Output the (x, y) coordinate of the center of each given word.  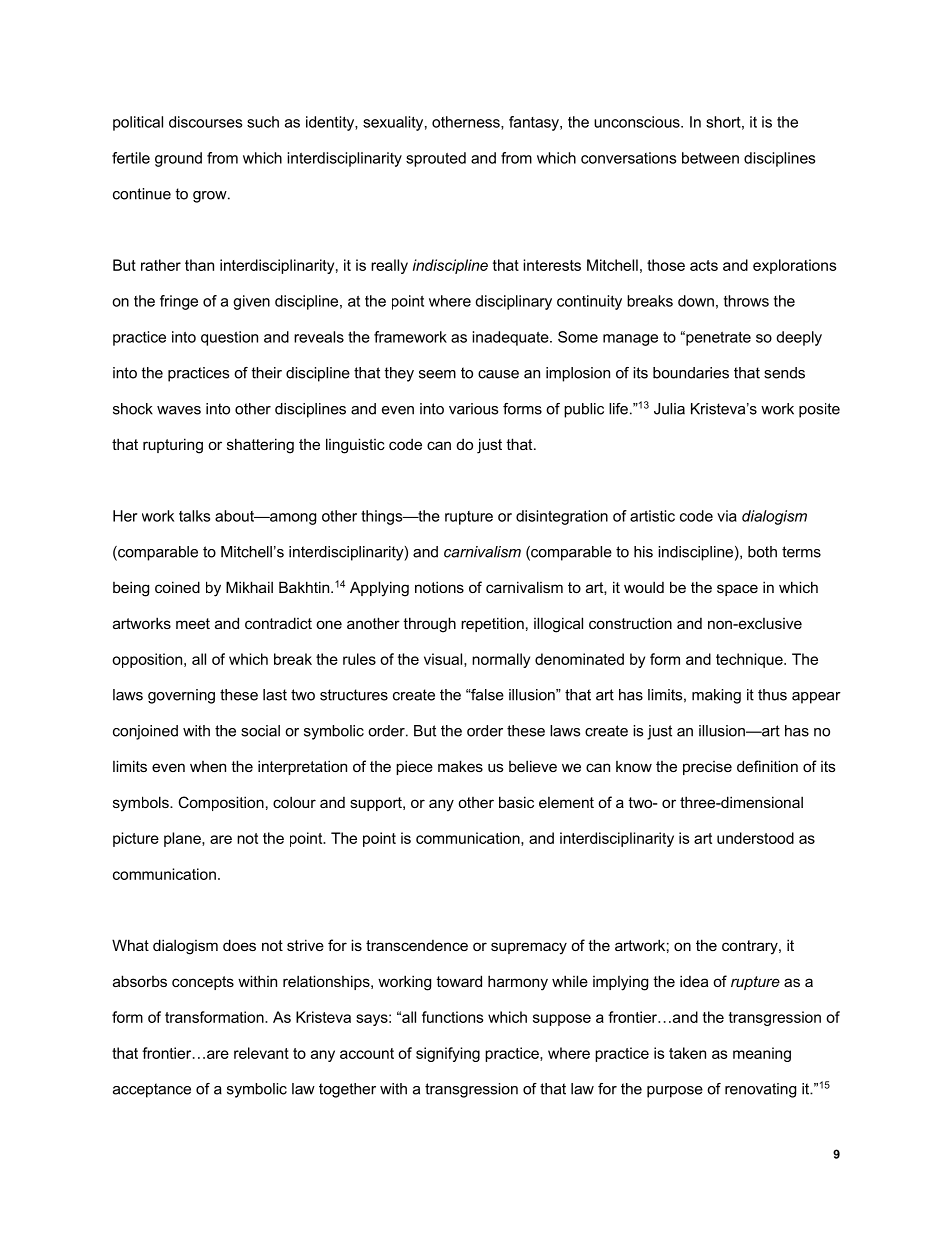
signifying (448, 1054)
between (710, 158)
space (737, 590)
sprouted (436, 159)
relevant (261, 1053)
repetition (492, 624)
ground (178, 159)
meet (193, 623)
